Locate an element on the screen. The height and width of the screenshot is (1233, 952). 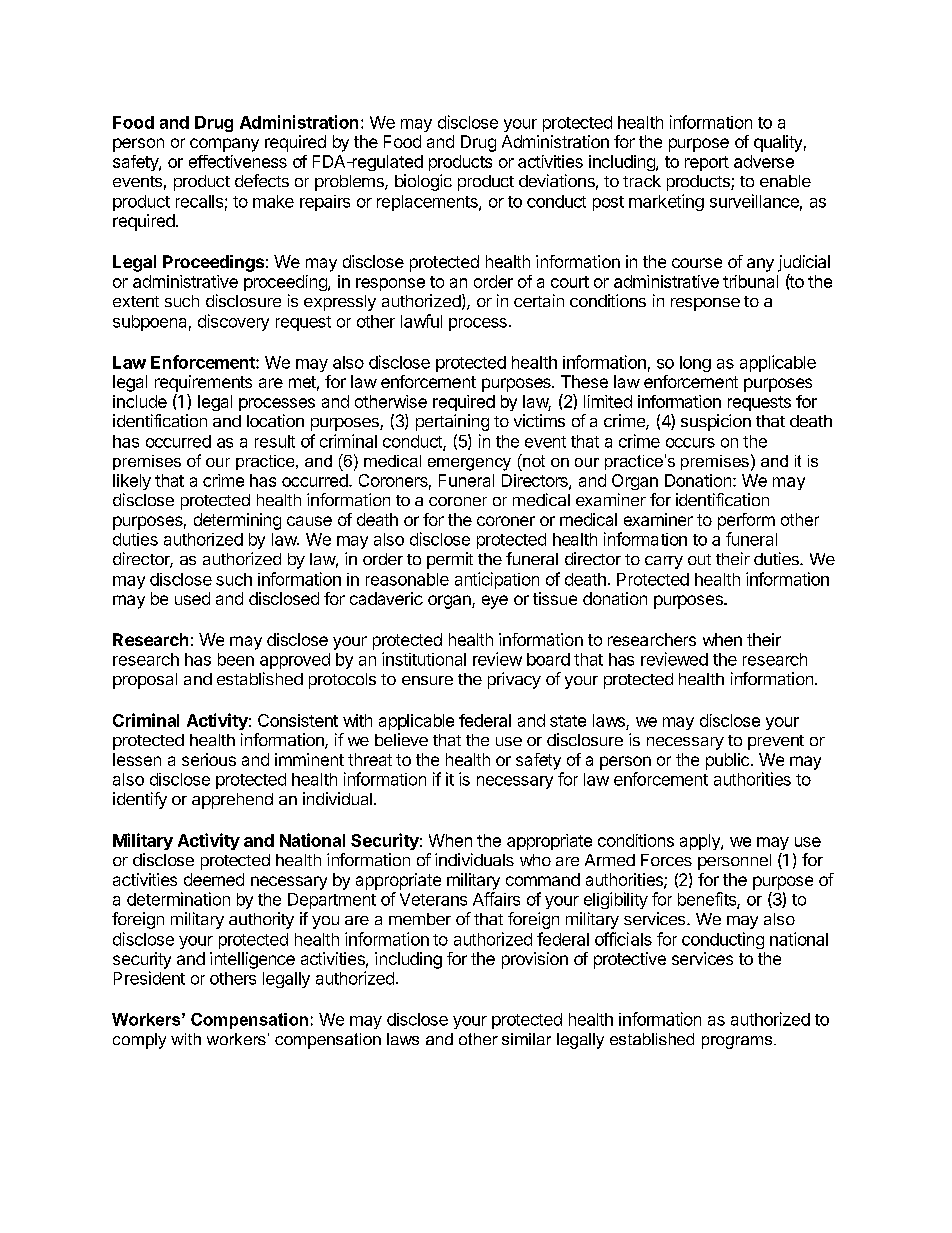
effectiveness is located at coordinates (238, 161).
